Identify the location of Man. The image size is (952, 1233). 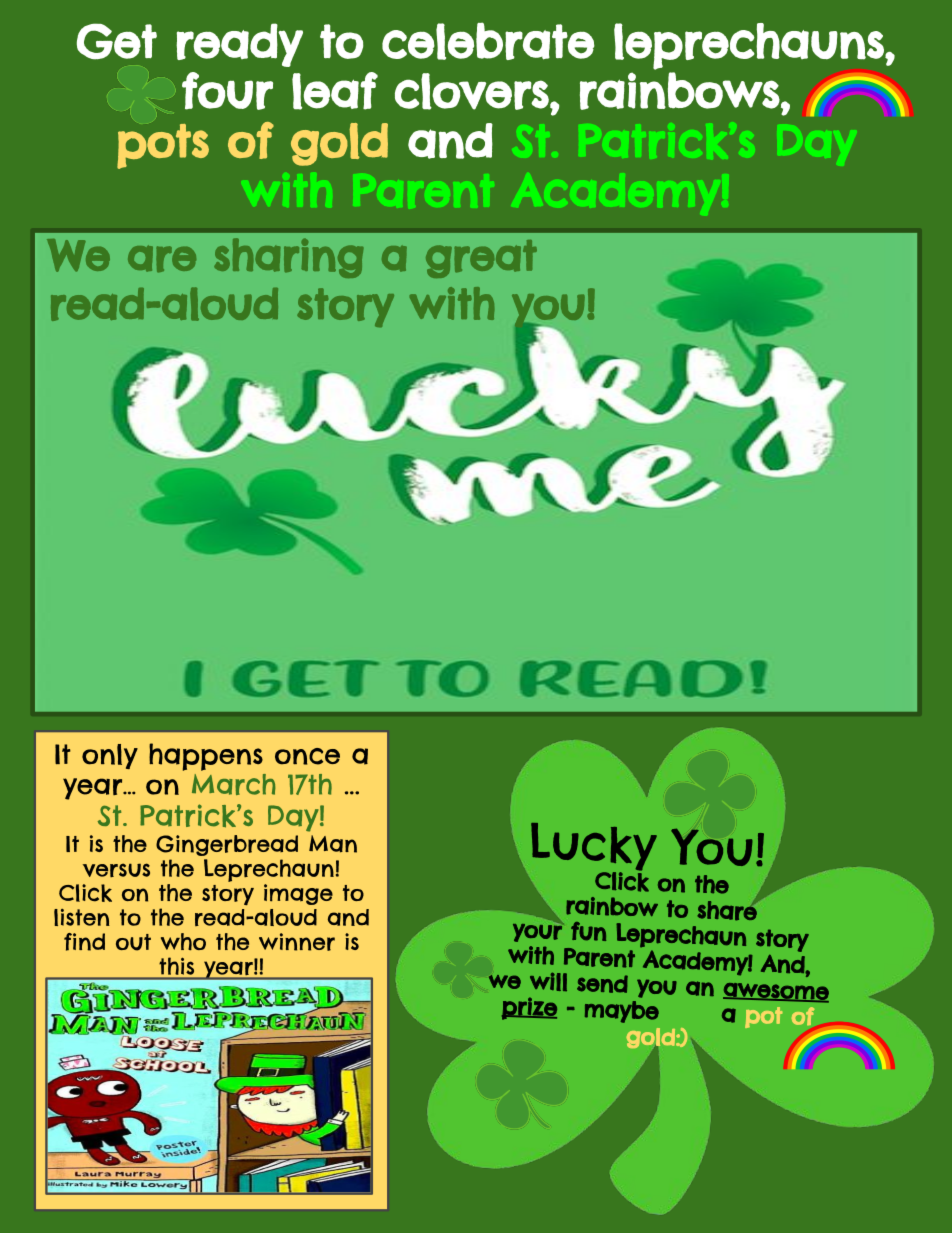
(333, 844).
